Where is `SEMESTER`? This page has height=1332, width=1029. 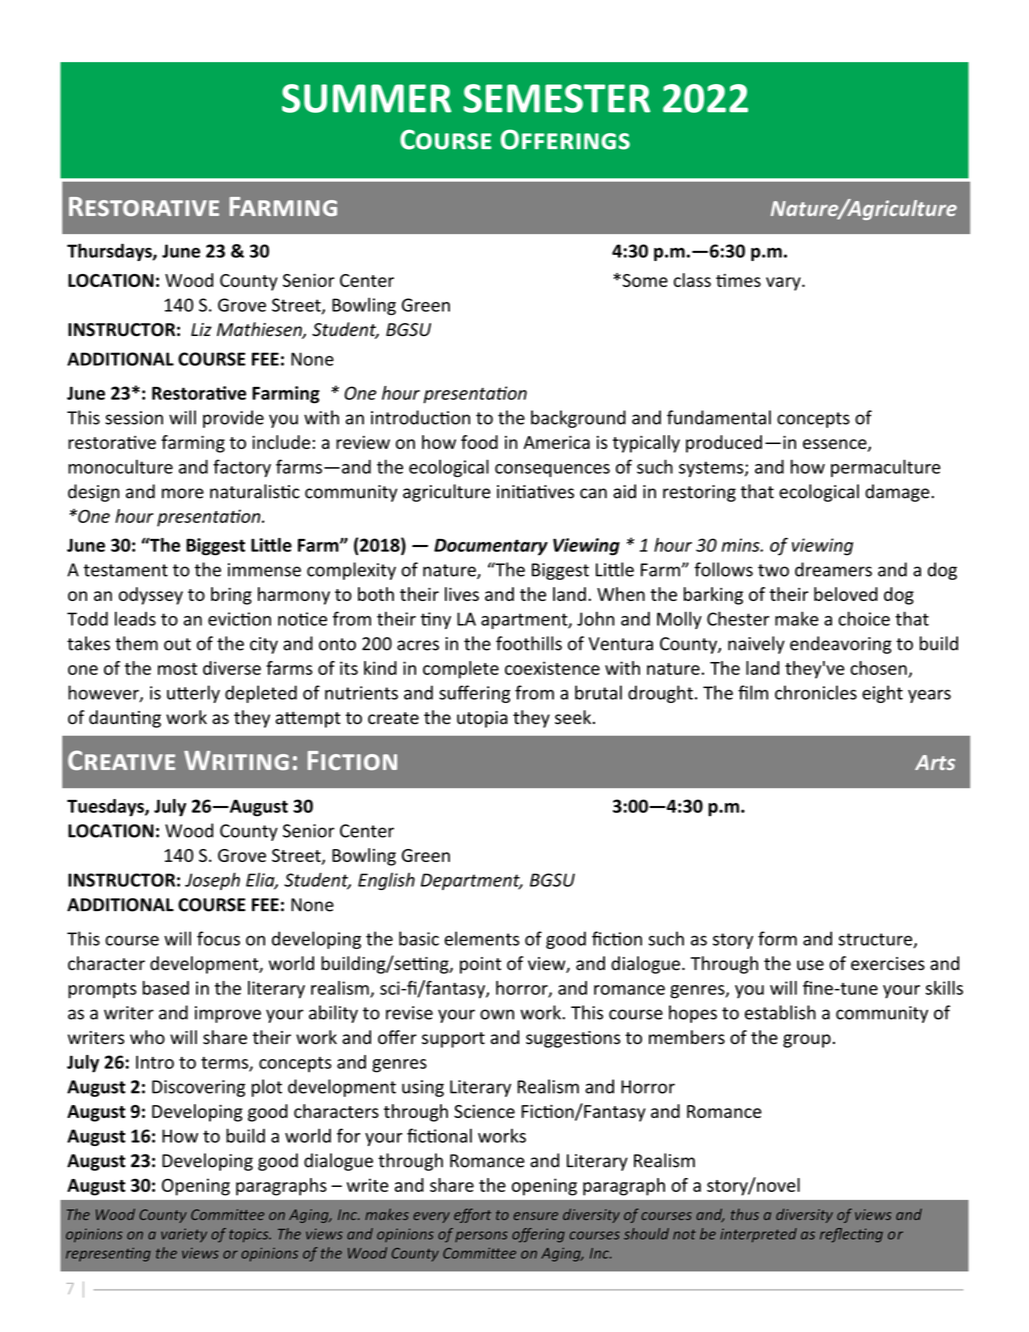 SEMESTER is located at coordinates (556, 98).
